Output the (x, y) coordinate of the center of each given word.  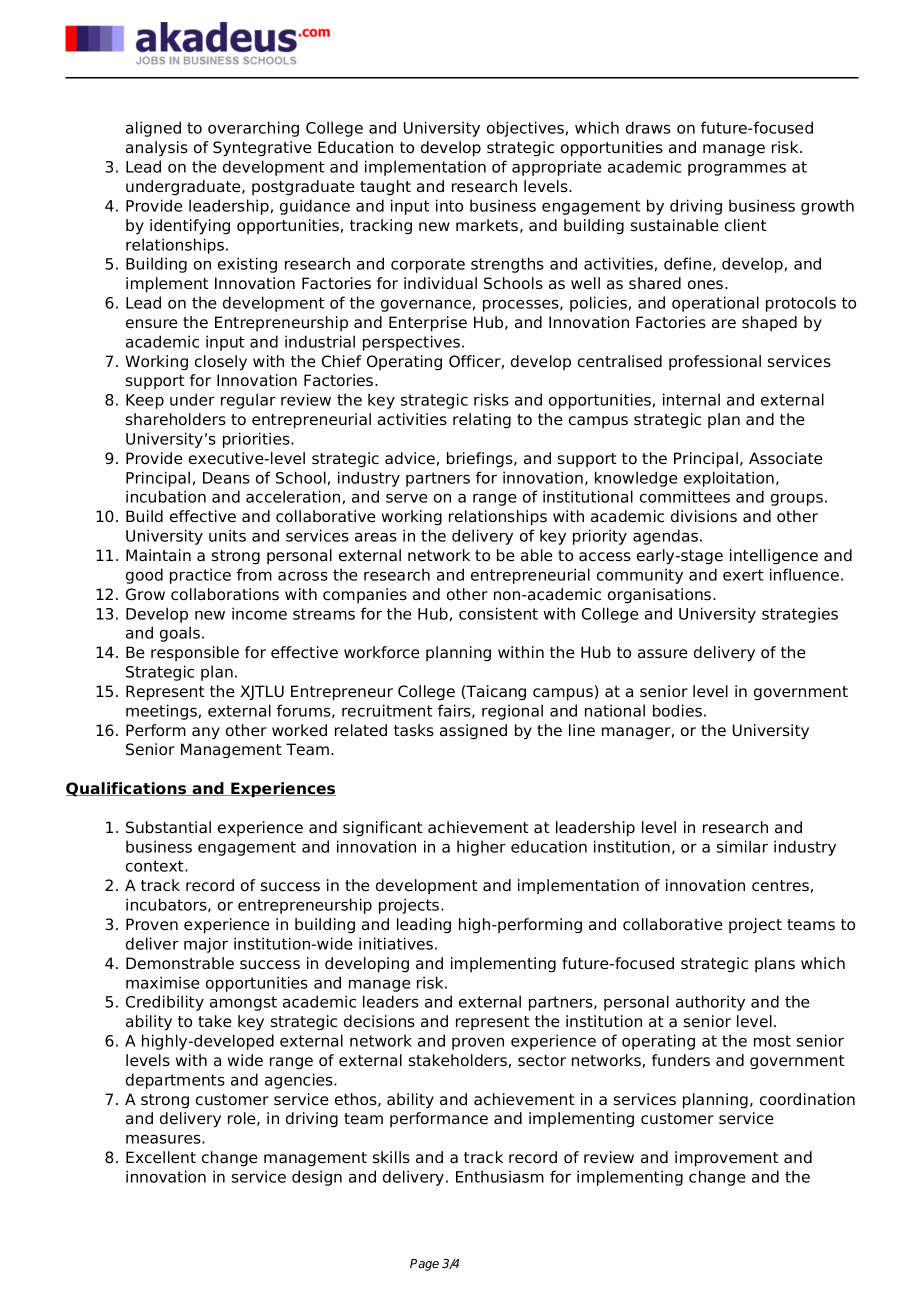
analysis (157, 149)
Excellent (161, 1157)
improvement (727, 1159)
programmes (737, 170)
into (449, 205)
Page (424, 1265)
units (227, 535)
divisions (704, 516)
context (156, 866)
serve (407, 498)
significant (383, 829)
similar (742, 846)
